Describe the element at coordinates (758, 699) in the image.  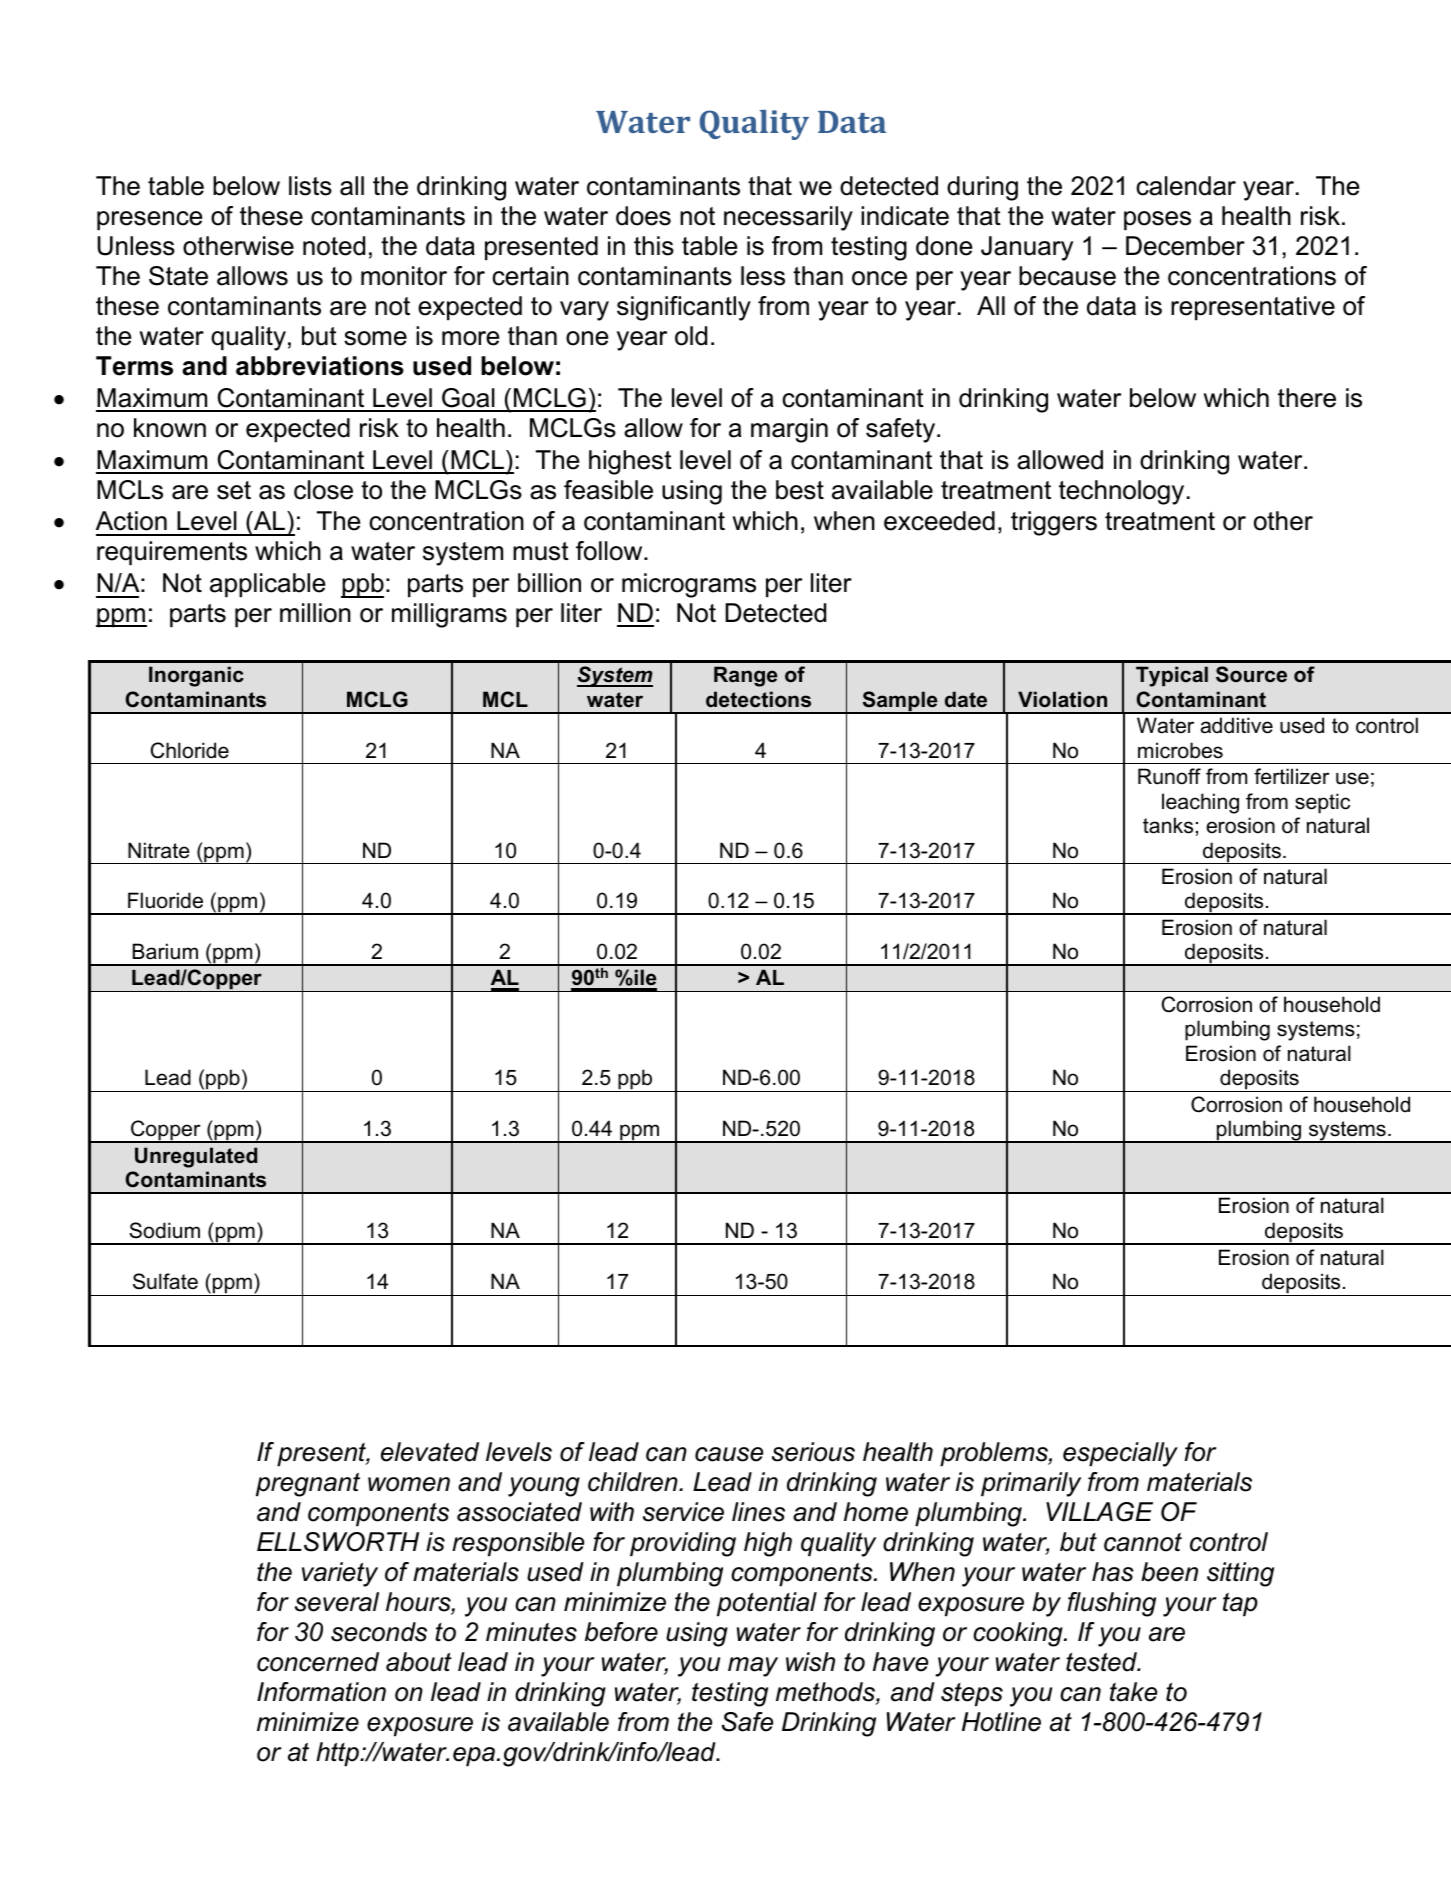
I see `detections` at that location.
